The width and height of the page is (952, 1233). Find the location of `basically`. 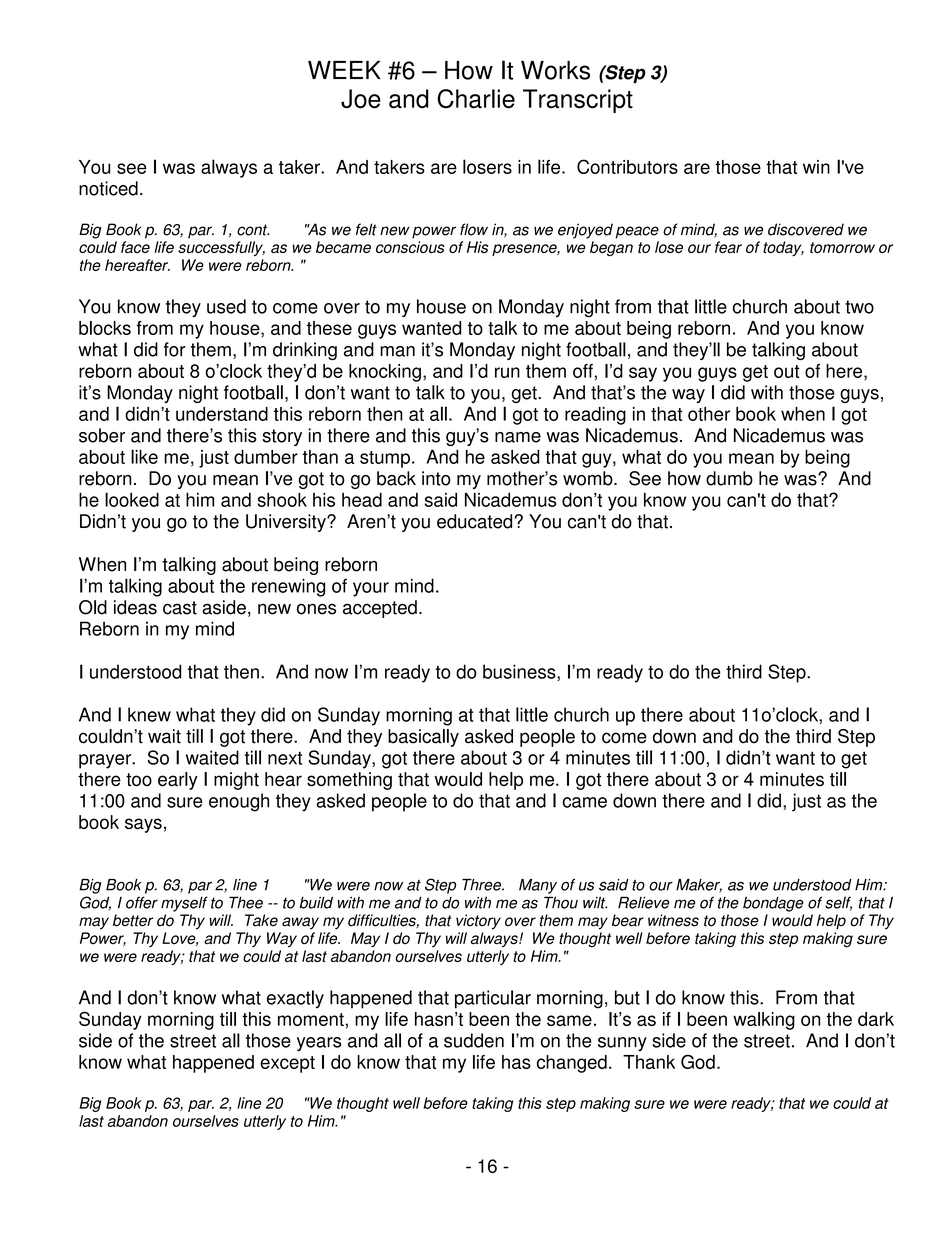

basically is located at coordinates (423, 738).
